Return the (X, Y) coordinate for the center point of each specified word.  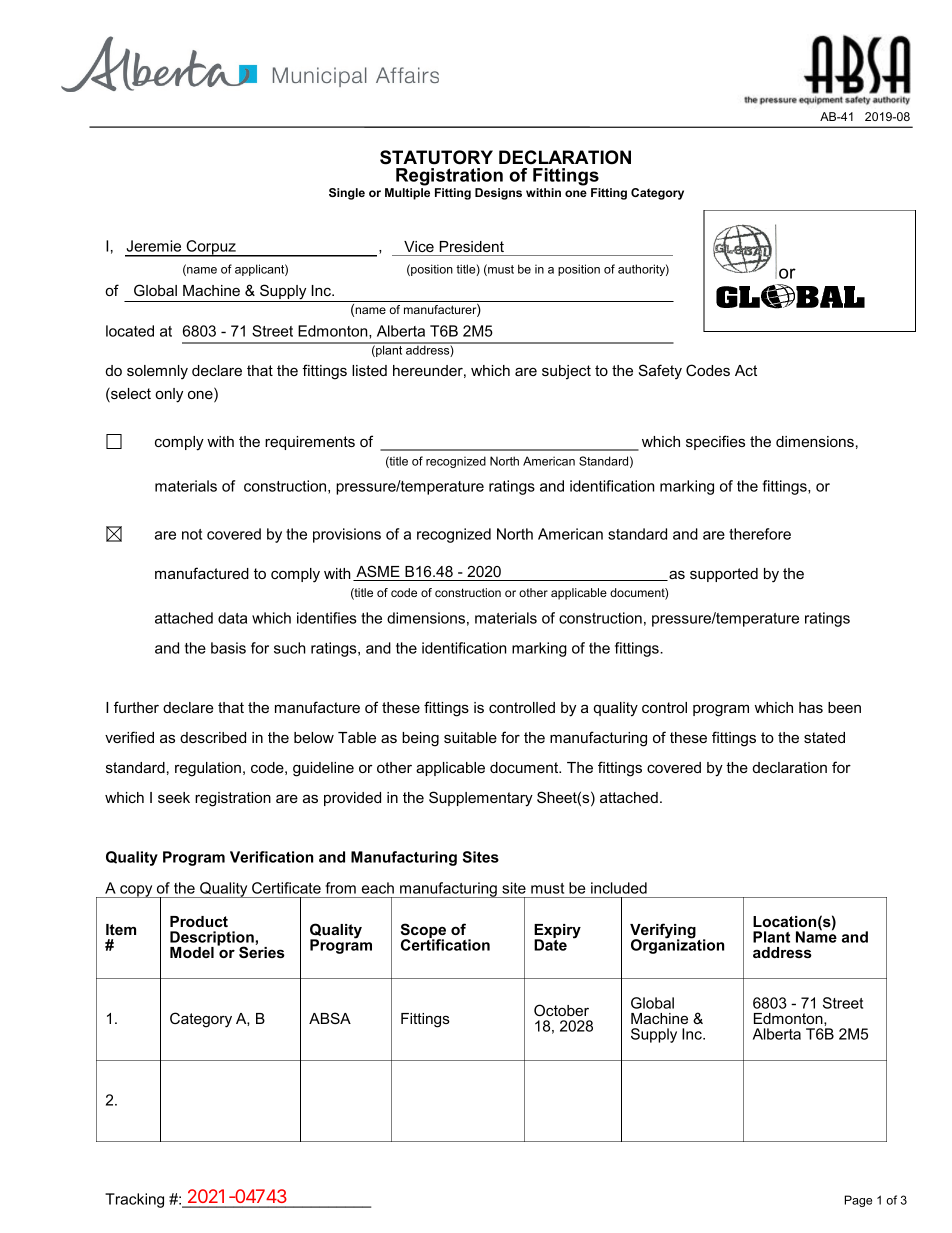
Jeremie (153, 246)
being (420, 739)
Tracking (134, 1200)
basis (228, 648)
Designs (498, 194)
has (811, 707)
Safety (660, 372)
